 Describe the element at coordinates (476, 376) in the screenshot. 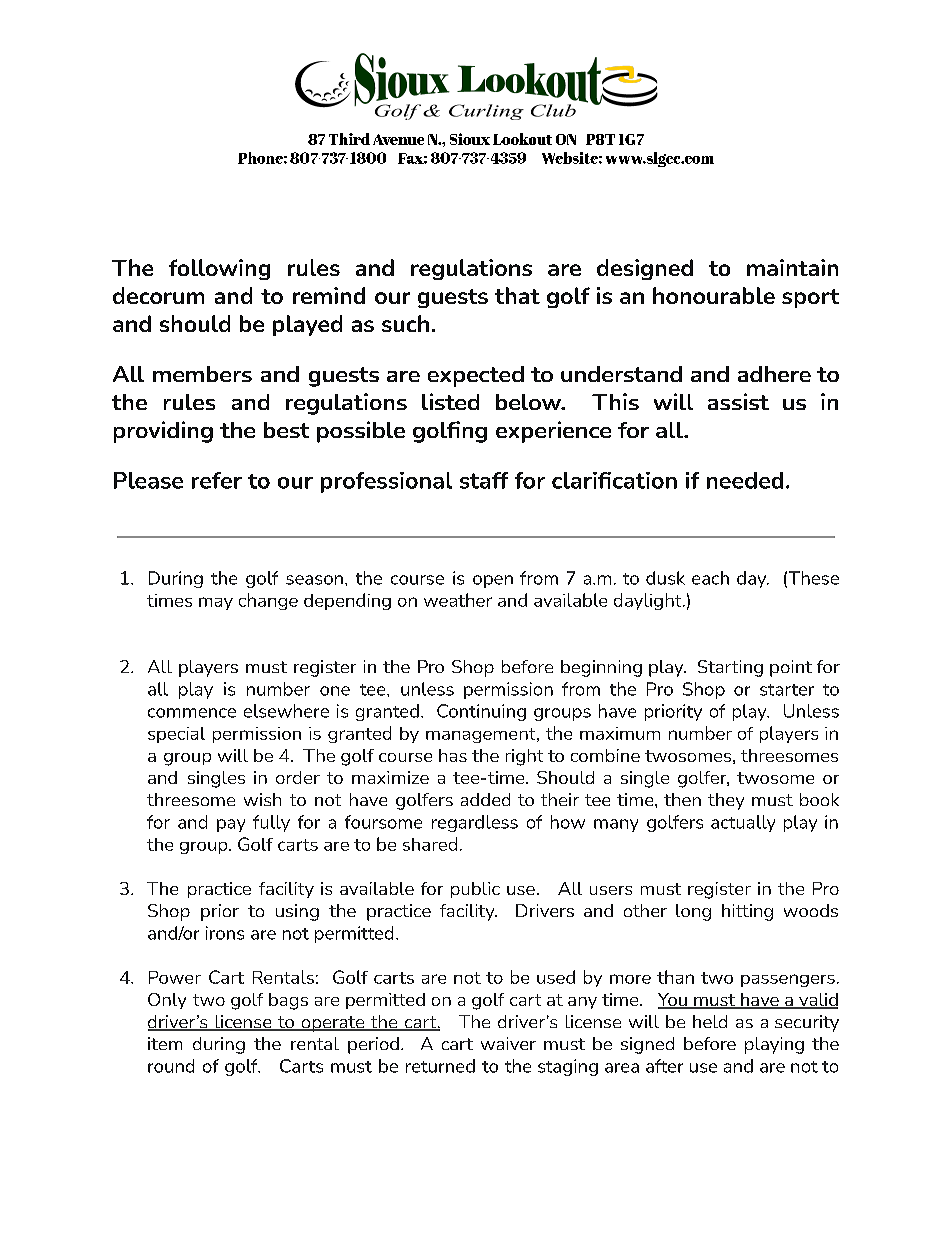

I see `expected` at that location.
